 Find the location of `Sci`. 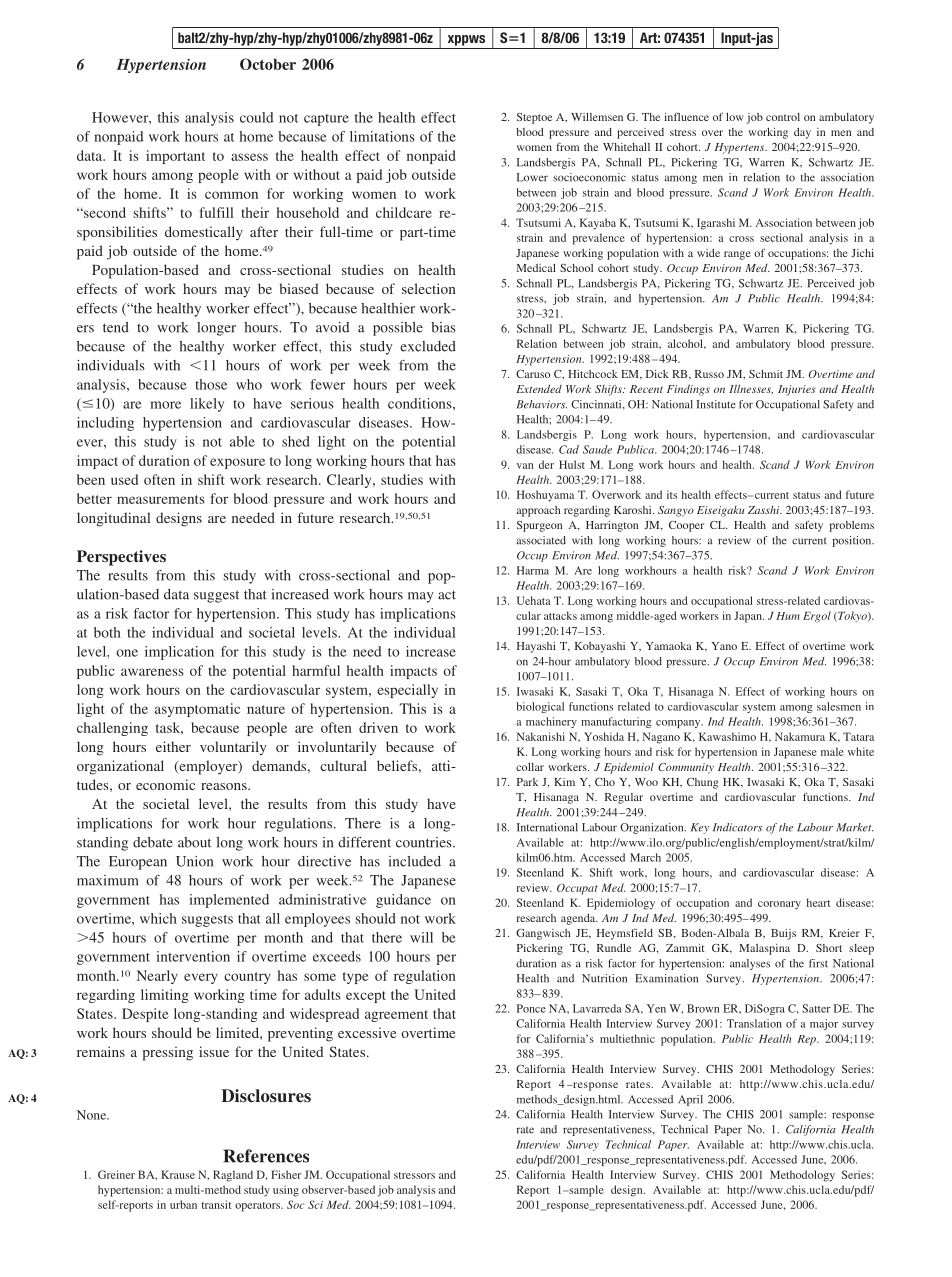

Sci is located at coordinates (315, 1204).
